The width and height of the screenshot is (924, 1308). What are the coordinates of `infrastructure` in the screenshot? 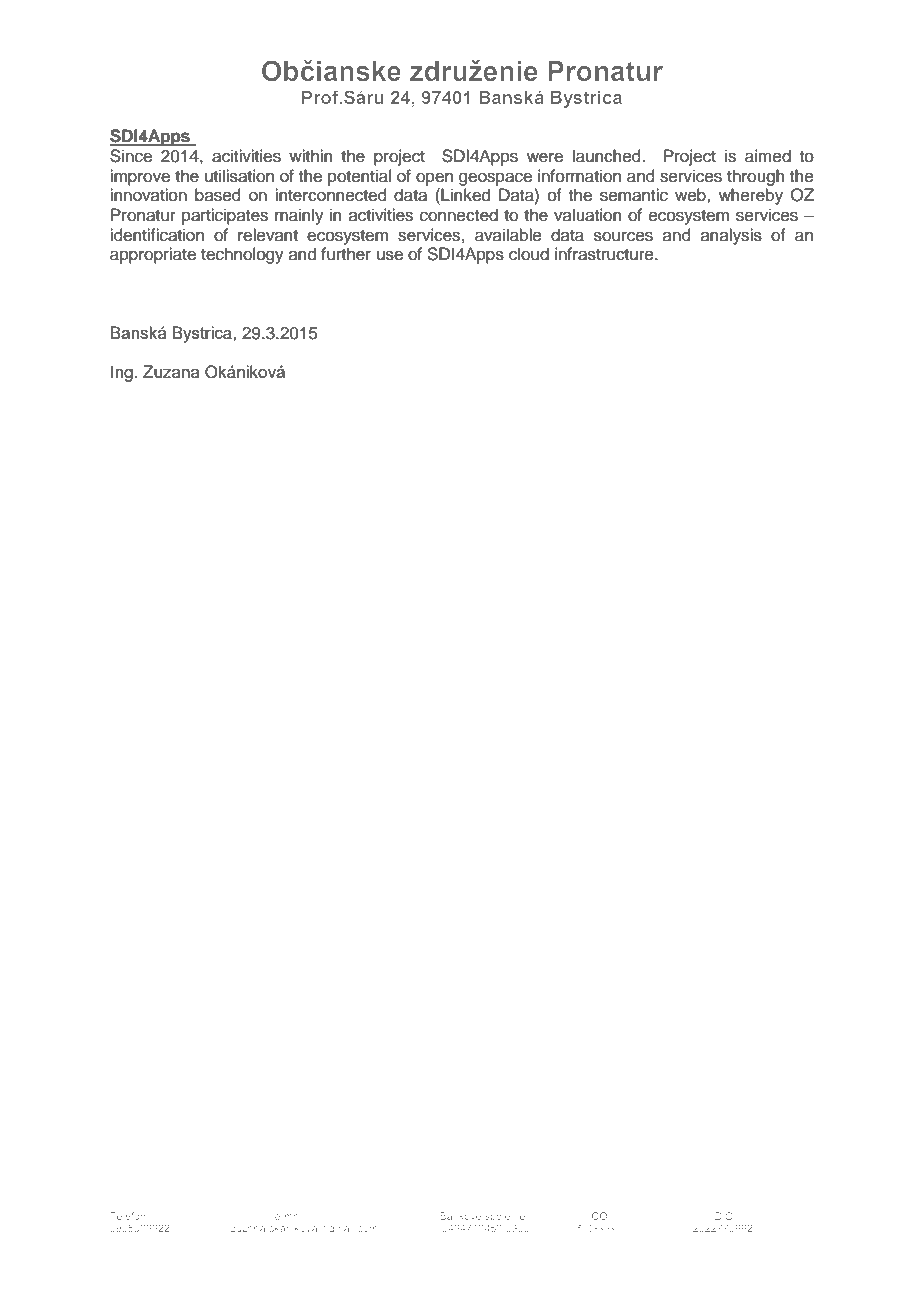 It's located at (605, 254).
